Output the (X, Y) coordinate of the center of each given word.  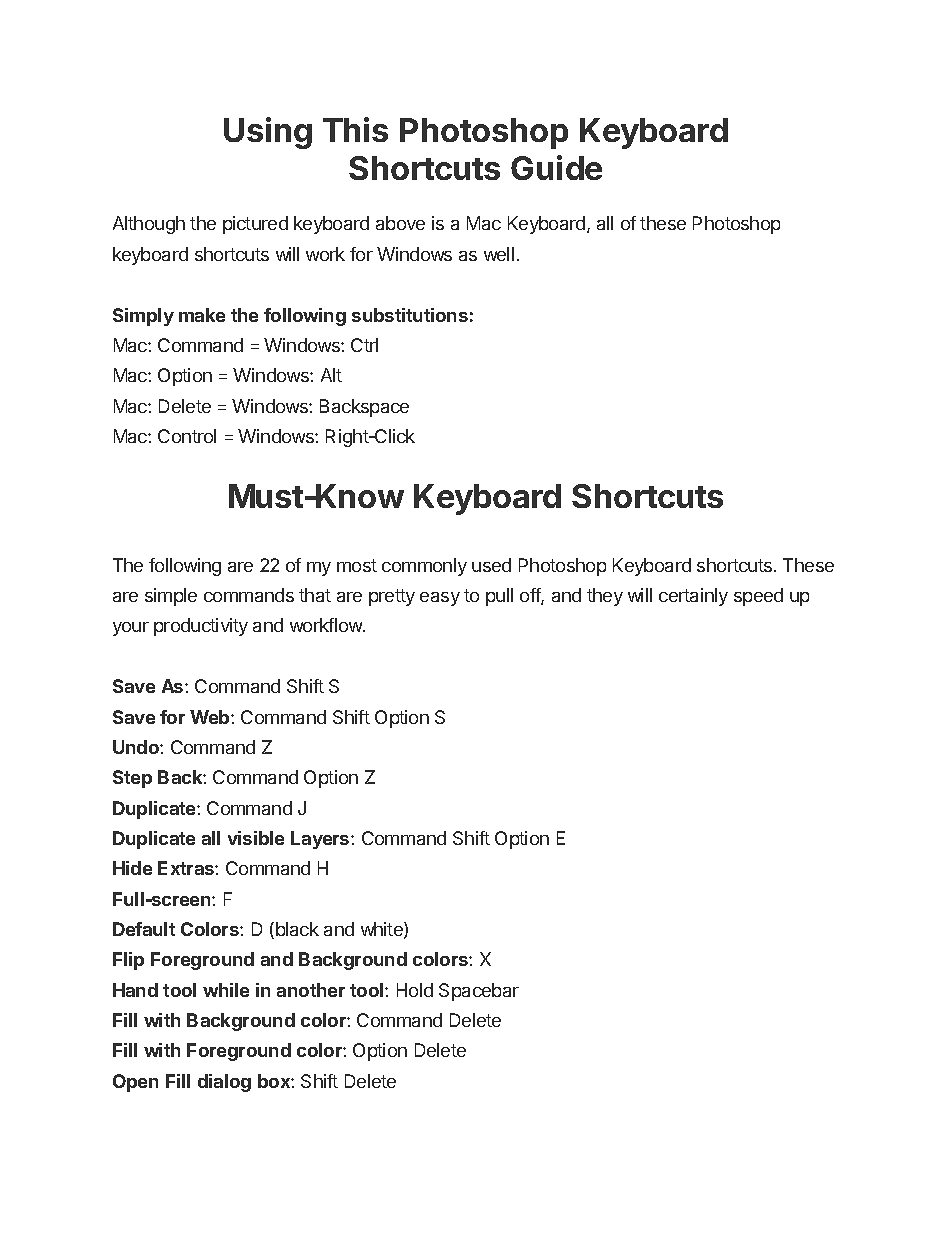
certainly (693, 597)
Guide (556, 167)
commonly (424, 567)
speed (758, 597)
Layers (321, 840)
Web (211, 717)
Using (268, 133)
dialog (224, 1083)
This (355, 129)
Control (187, 436)
